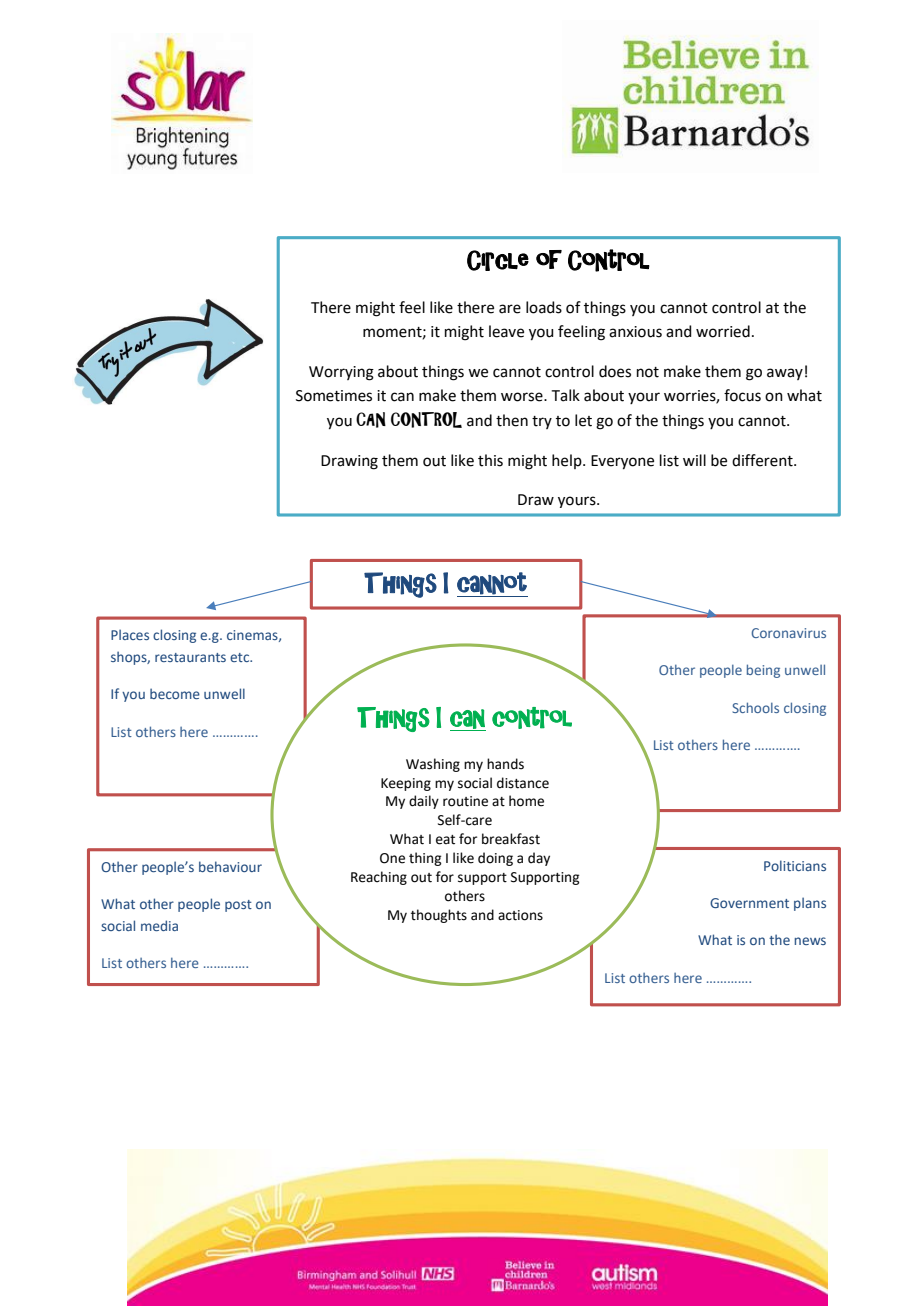  I want to click on this, so click(490, 460).
